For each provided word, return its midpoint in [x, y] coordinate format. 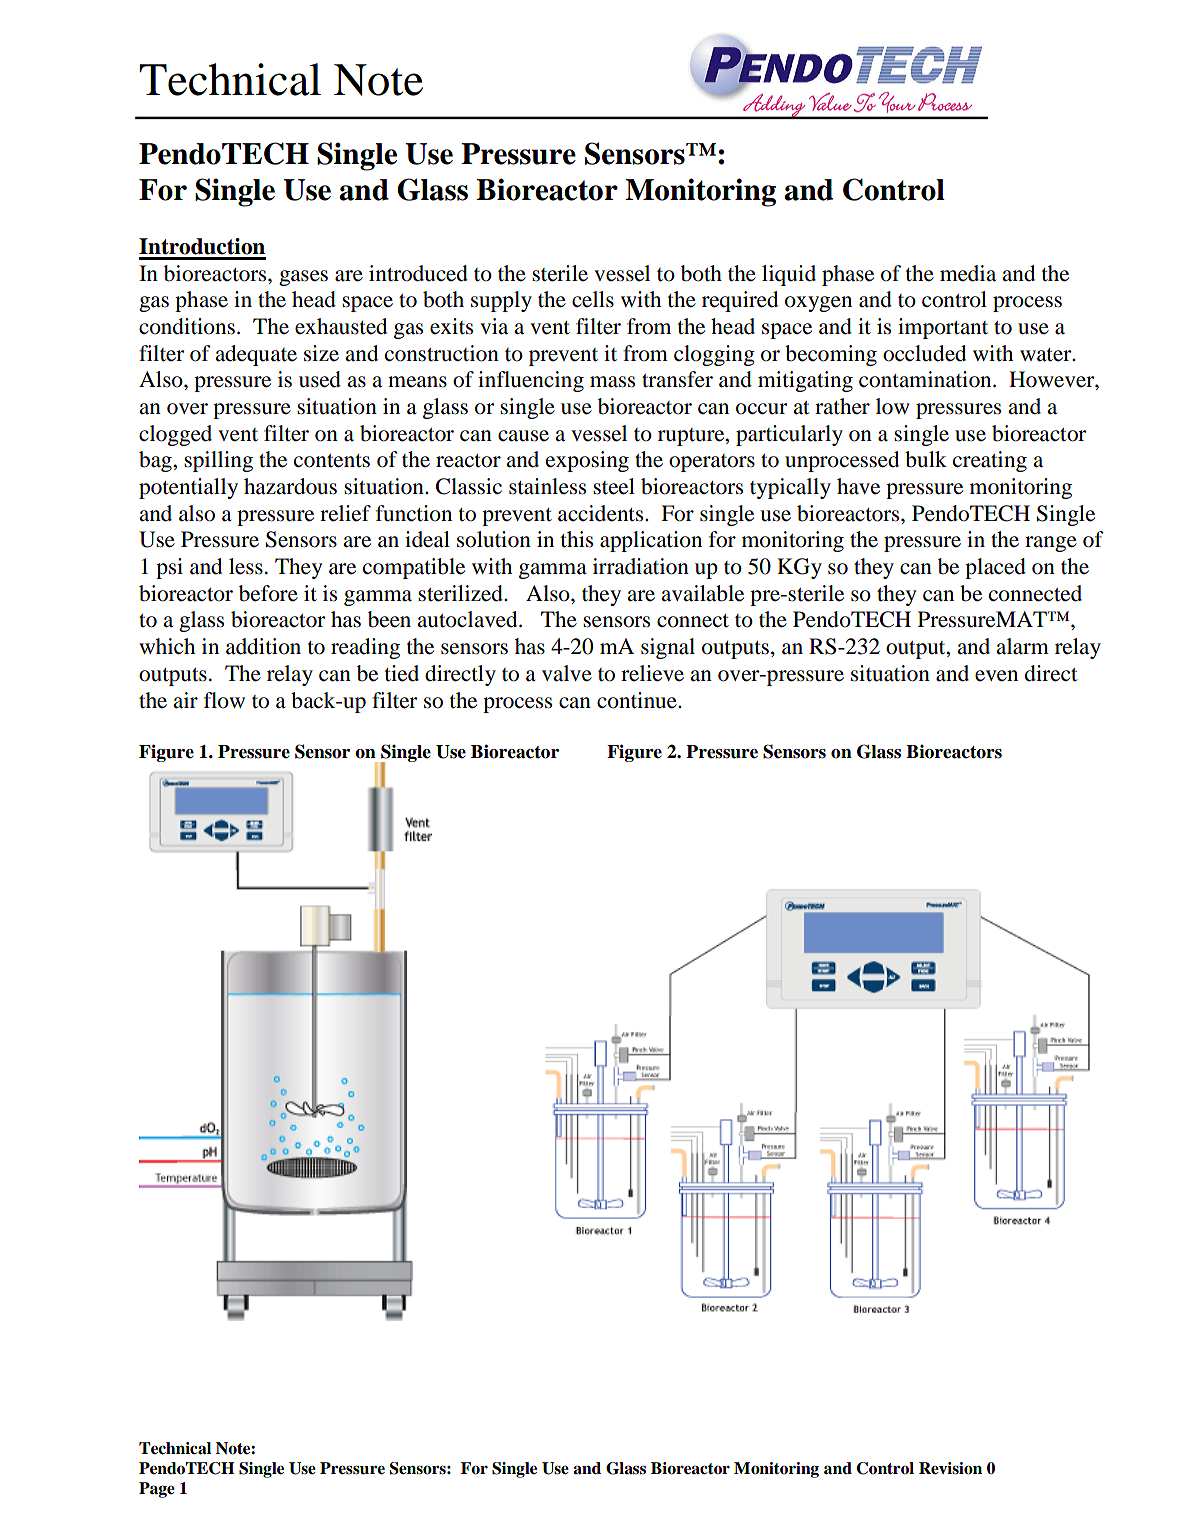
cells [593, 299]
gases [303, 278]
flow [224, 700]
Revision [950, 1468]
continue [638, 700]
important [943, 328]
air [185, 700]
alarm [1022, 646]
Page [157, 1490]
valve [567, 673]
